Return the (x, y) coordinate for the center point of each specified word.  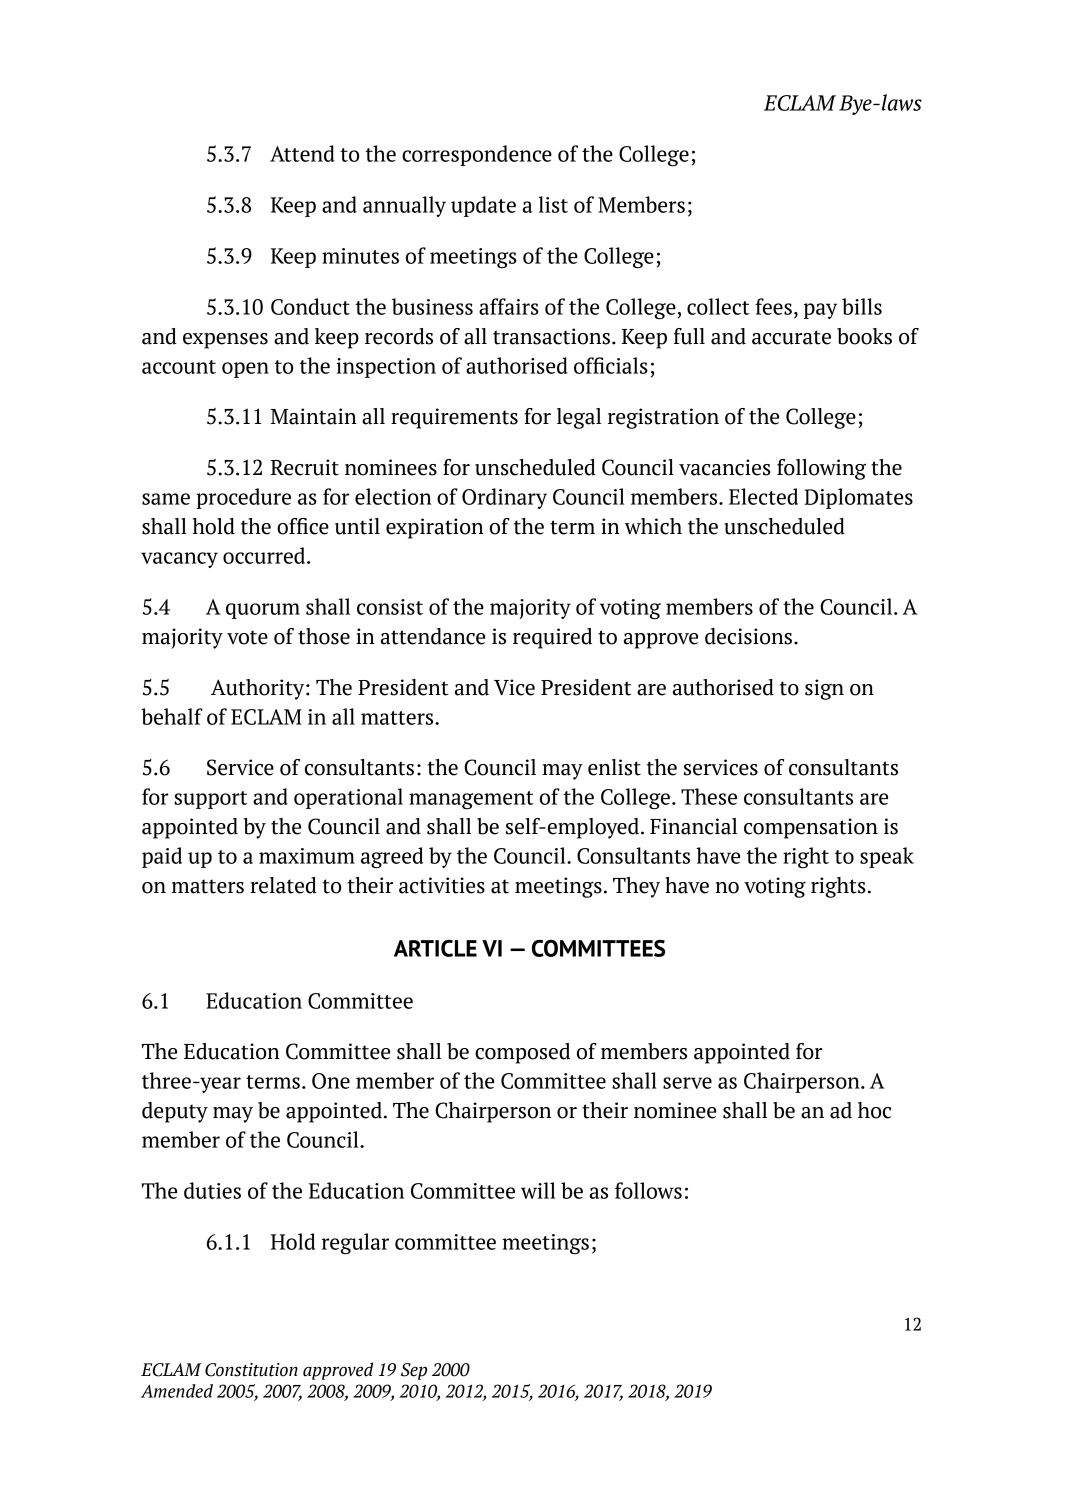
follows (648, 1190)
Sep (414, 1371)
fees (773, 306)
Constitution (251, 1370)
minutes (360, 256)
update (483, 206)
